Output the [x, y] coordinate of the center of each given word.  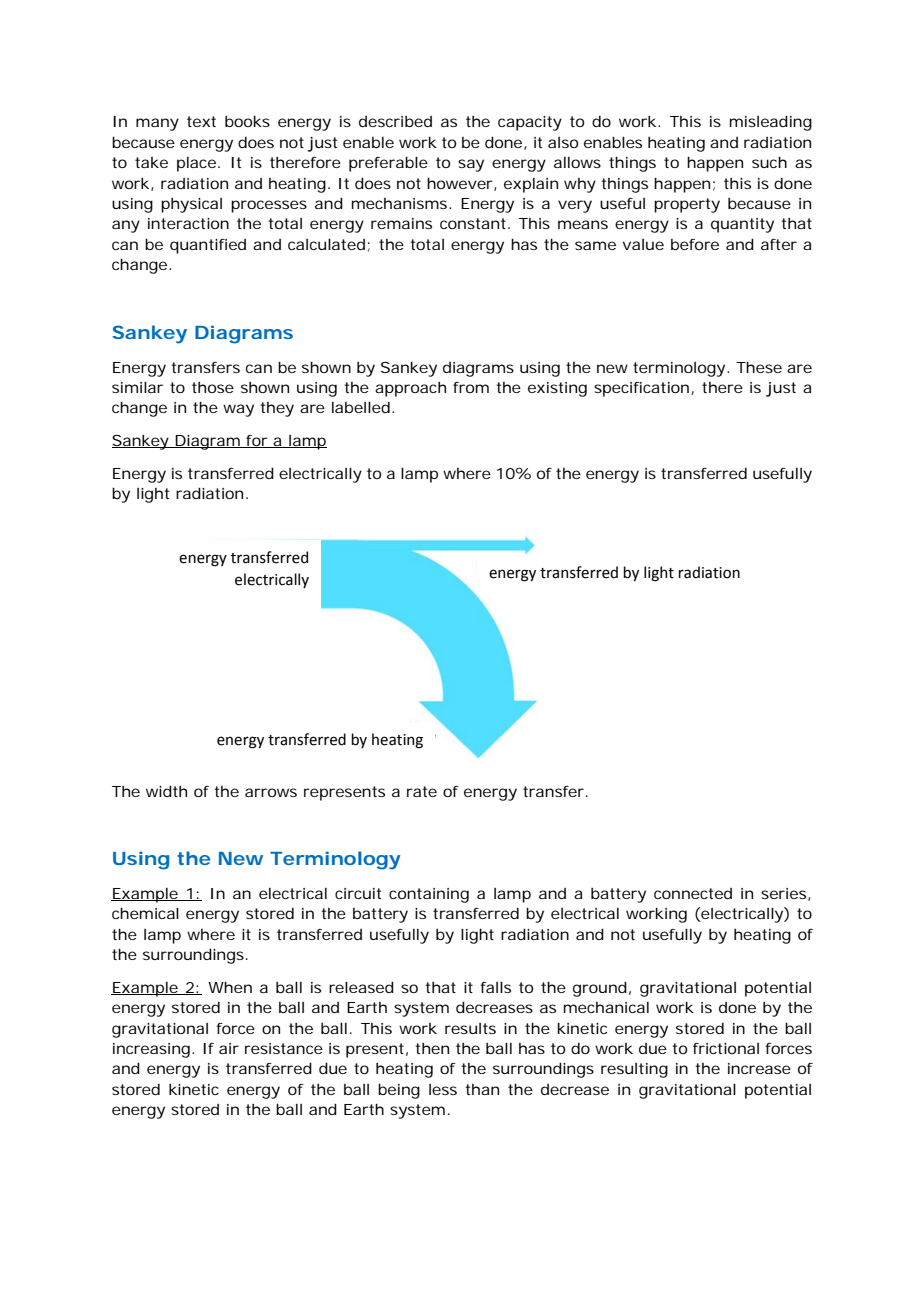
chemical [145, 913]
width [166, 791]
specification [643, 389]
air [229, 1048]
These [759, 367]
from [471, 387]
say [471, 165]
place [198, 164]
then [432, 1048]
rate [422, 791]
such [769, 162]
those [213, 387]
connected [693, 893]
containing [429, 895]
